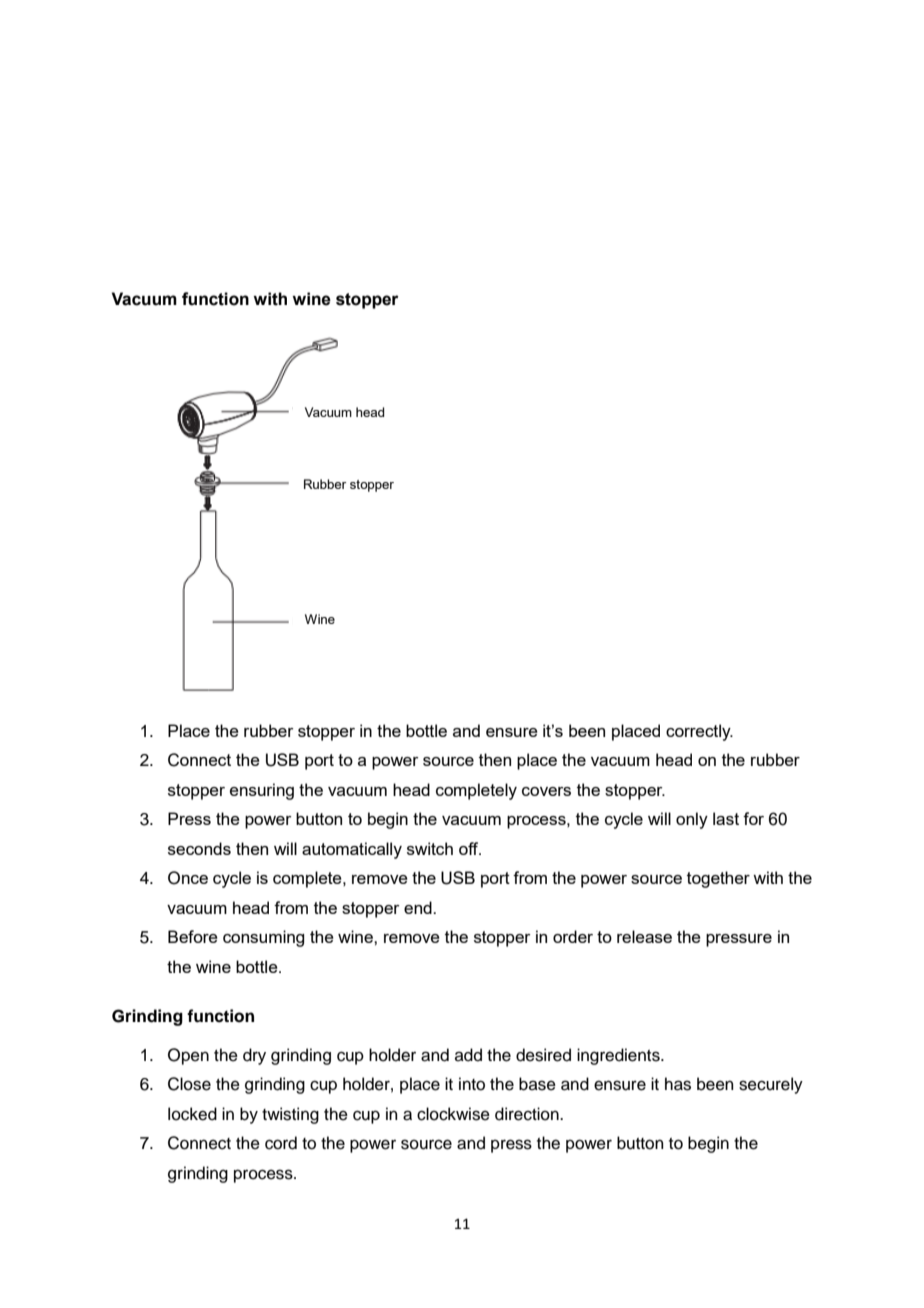  What do you see at coordinates (263, 938) in the image?
I see `consuming` at bounding box center [263, 938].
